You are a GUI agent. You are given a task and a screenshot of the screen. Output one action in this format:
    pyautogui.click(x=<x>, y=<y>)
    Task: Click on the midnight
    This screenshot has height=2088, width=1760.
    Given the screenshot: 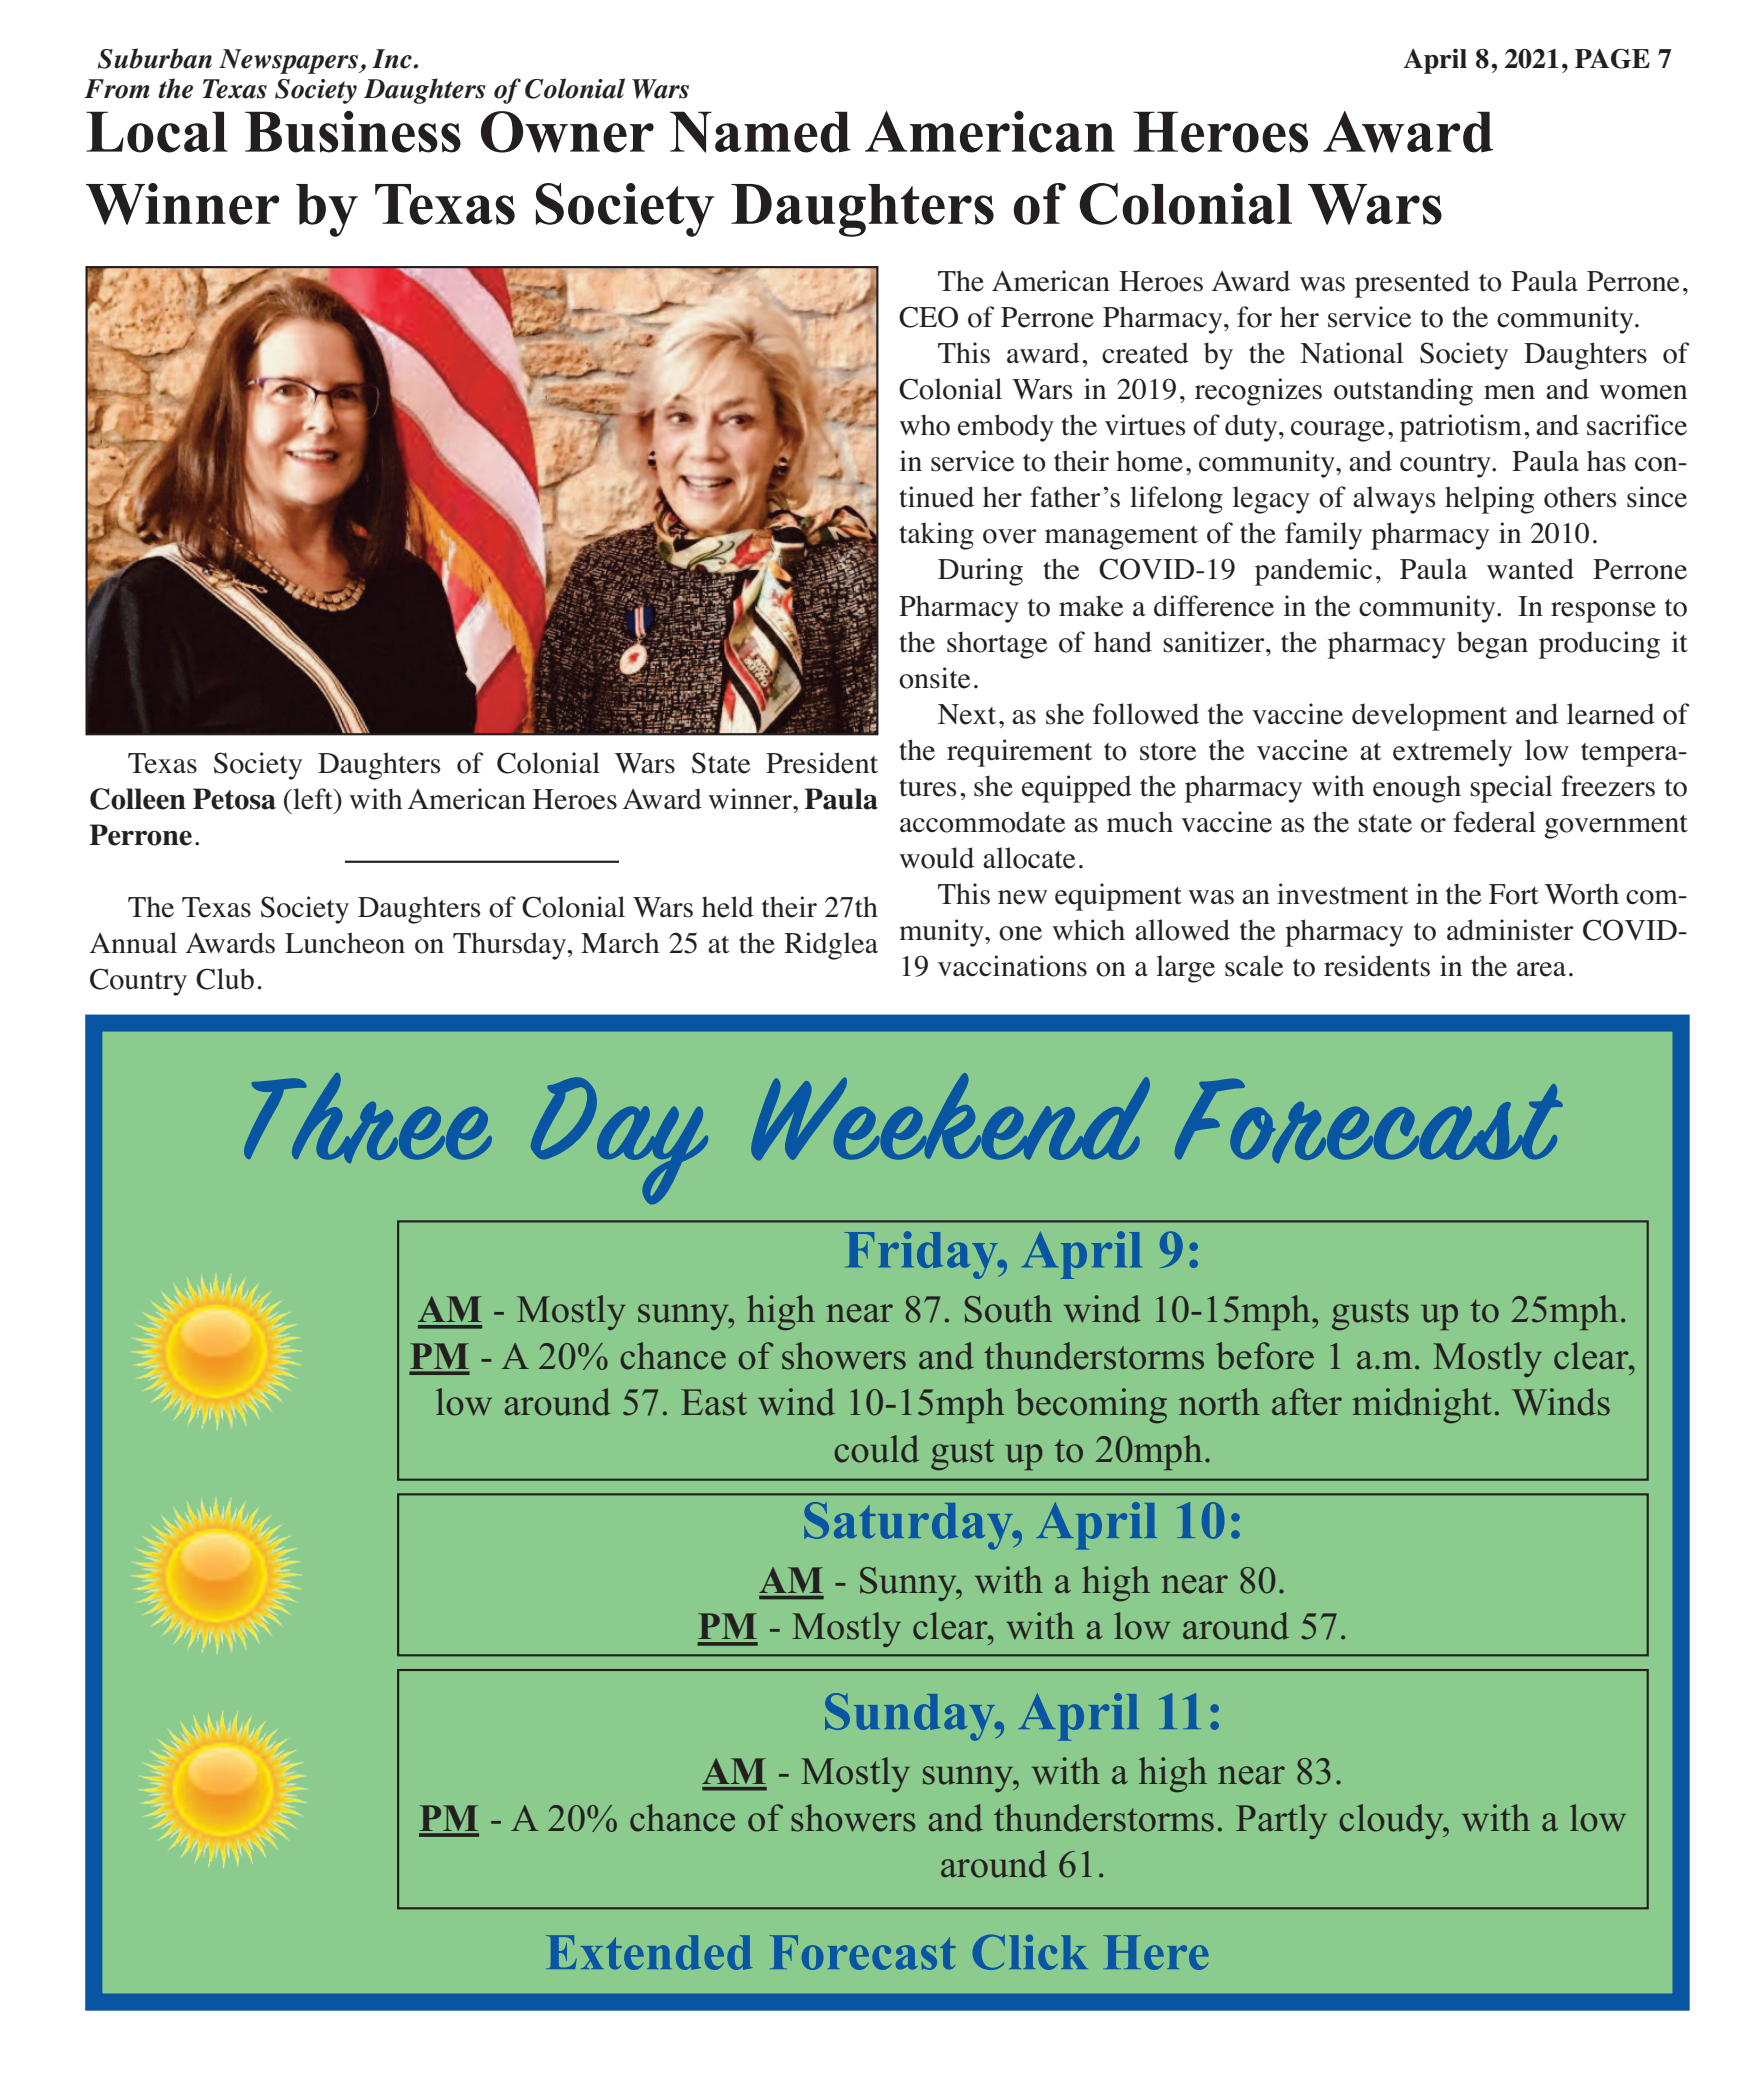 What is the action you would take?
    pyautogui.click(x=1422, y=1405)
